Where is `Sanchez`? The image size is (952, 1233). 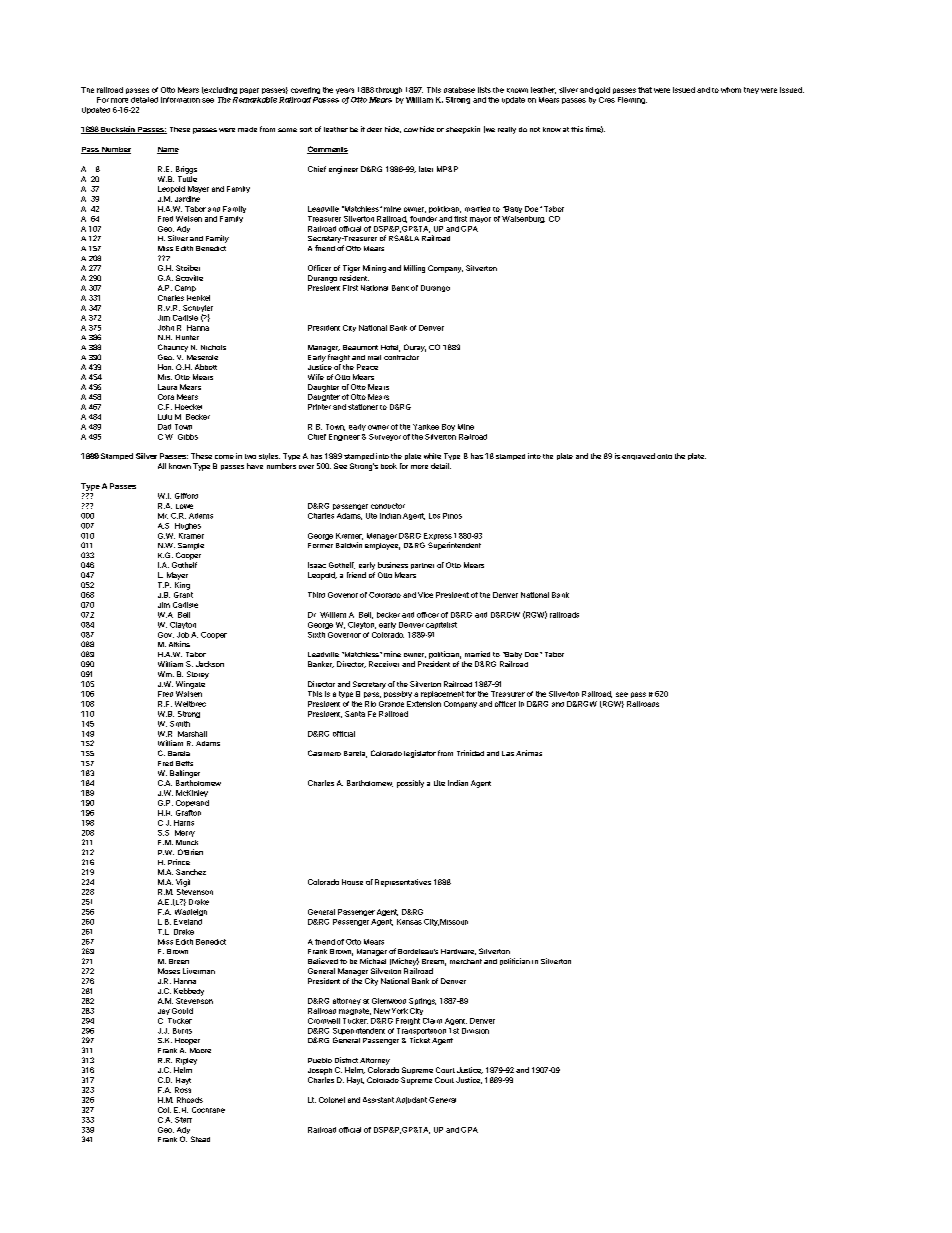
Sanchez is located at coordinates (191, 872).
